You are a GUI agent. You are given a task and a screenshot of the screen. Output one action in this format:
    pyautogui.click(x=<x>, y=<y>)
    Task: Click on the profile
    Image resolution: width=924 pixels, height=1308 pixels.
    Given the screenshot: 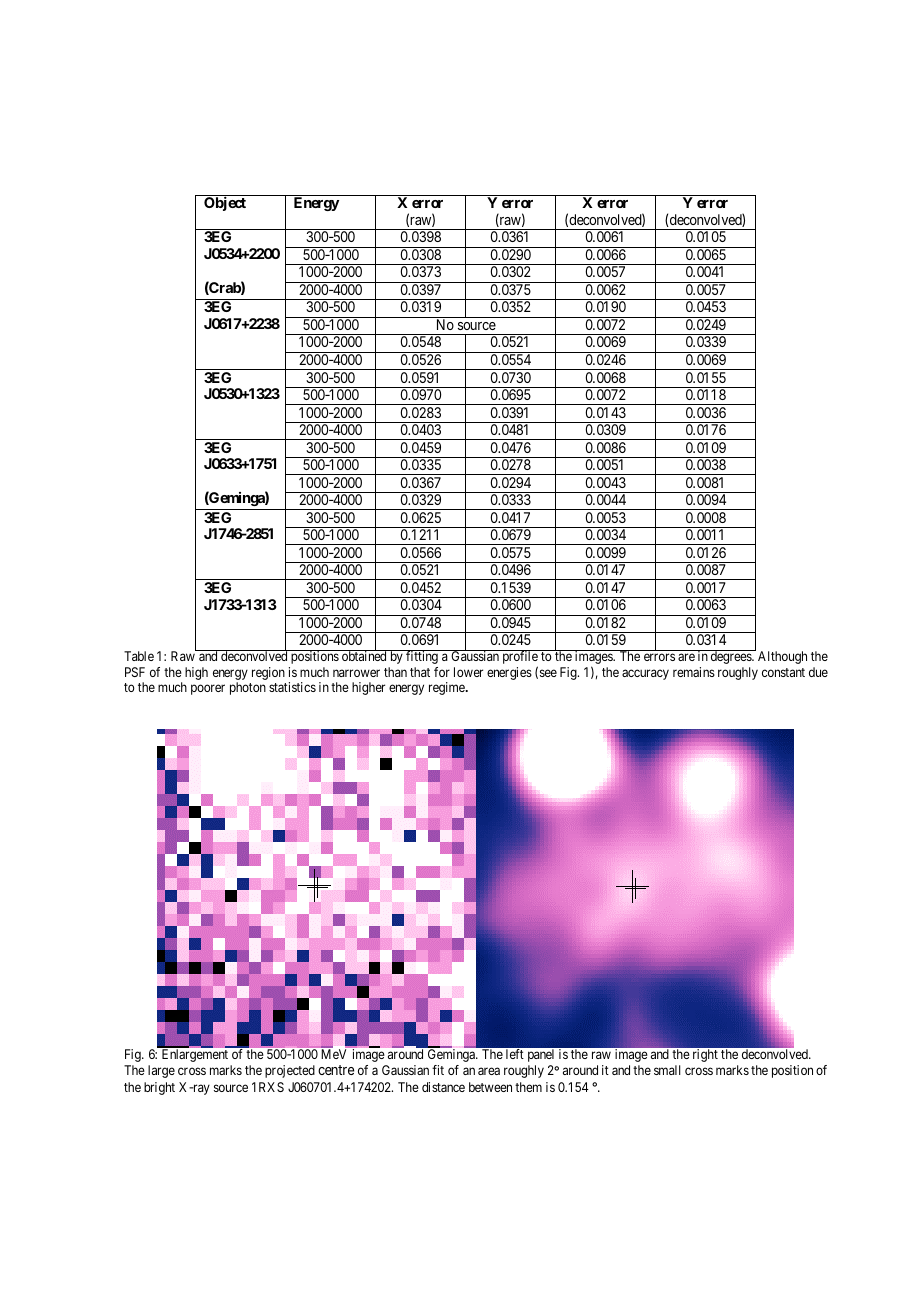 What is the action you would take?
    pyautogui.click(x=520, y=658)
